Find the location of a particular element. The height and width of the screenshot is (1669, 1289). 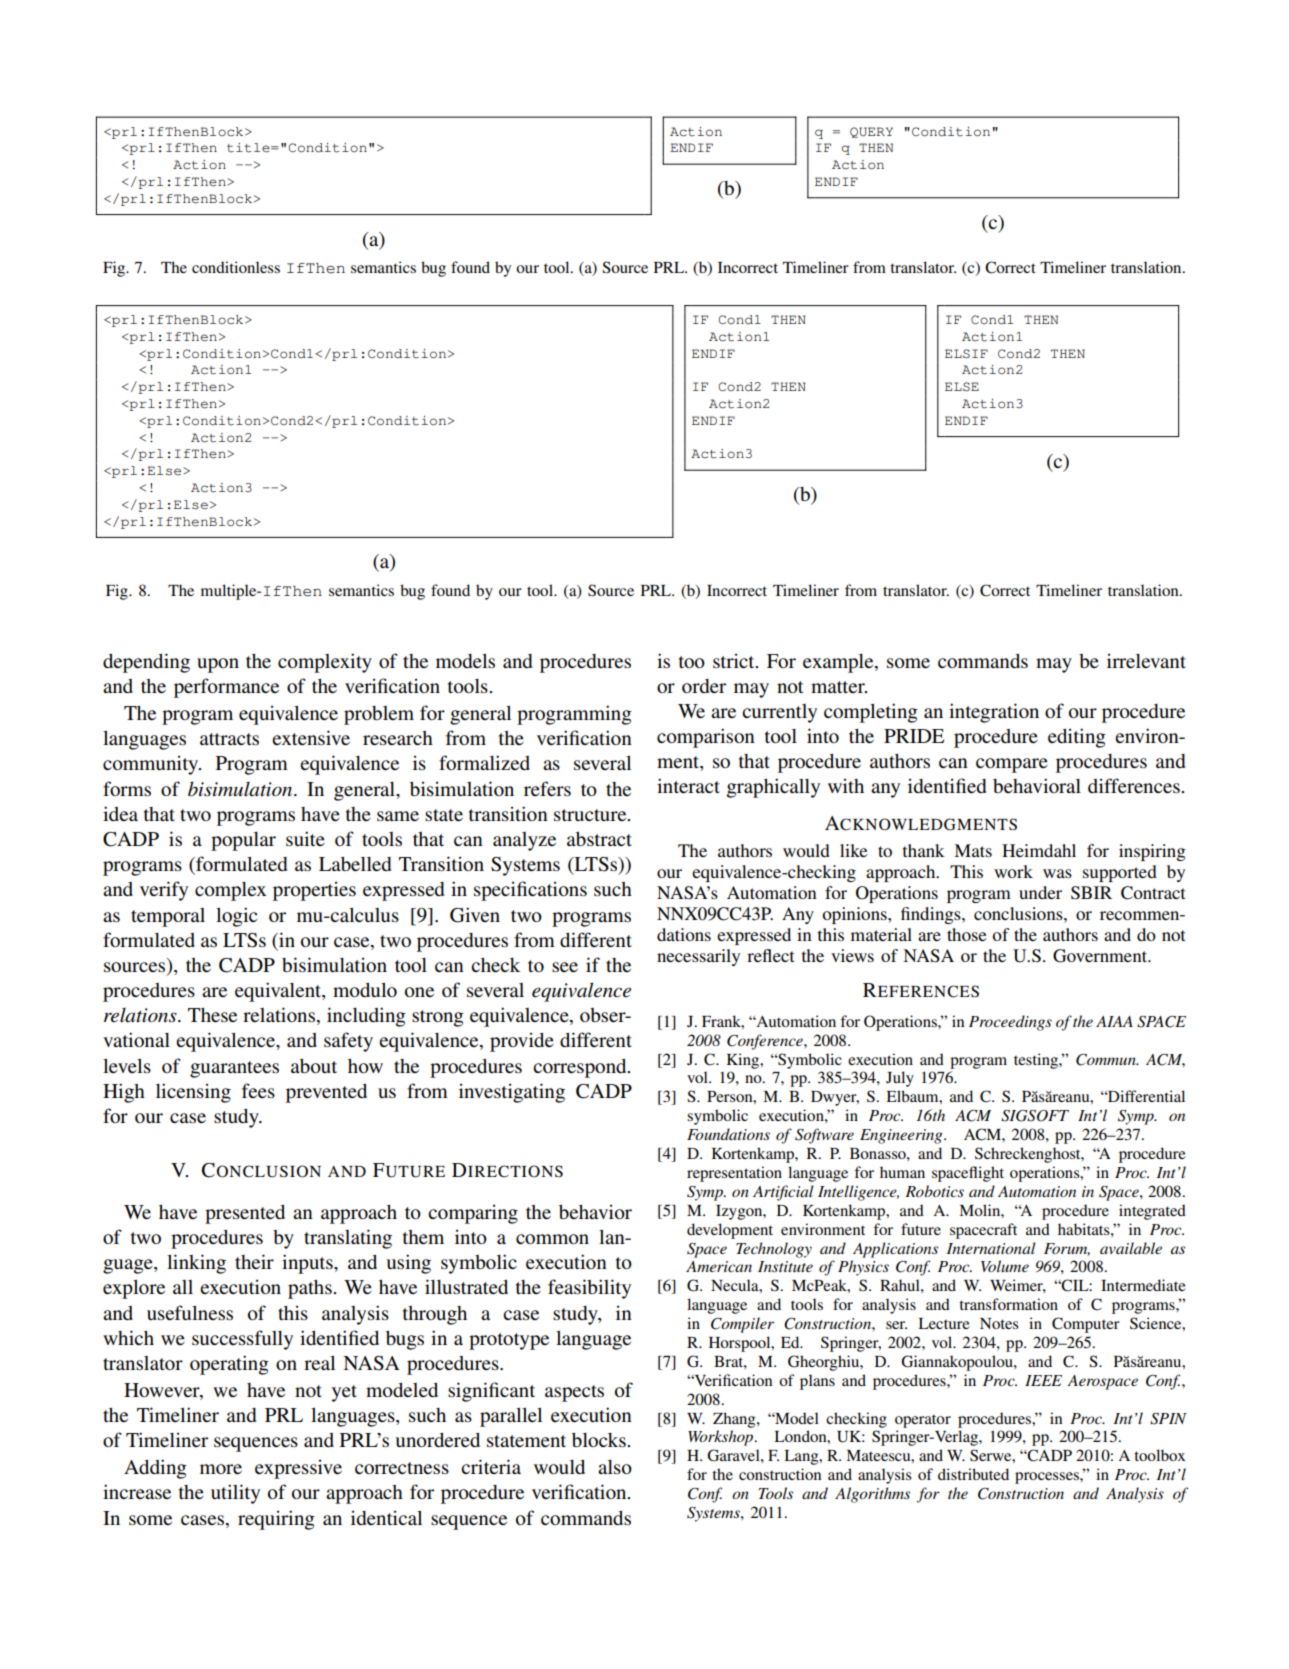

popular is located at coordinates (243, 841).
